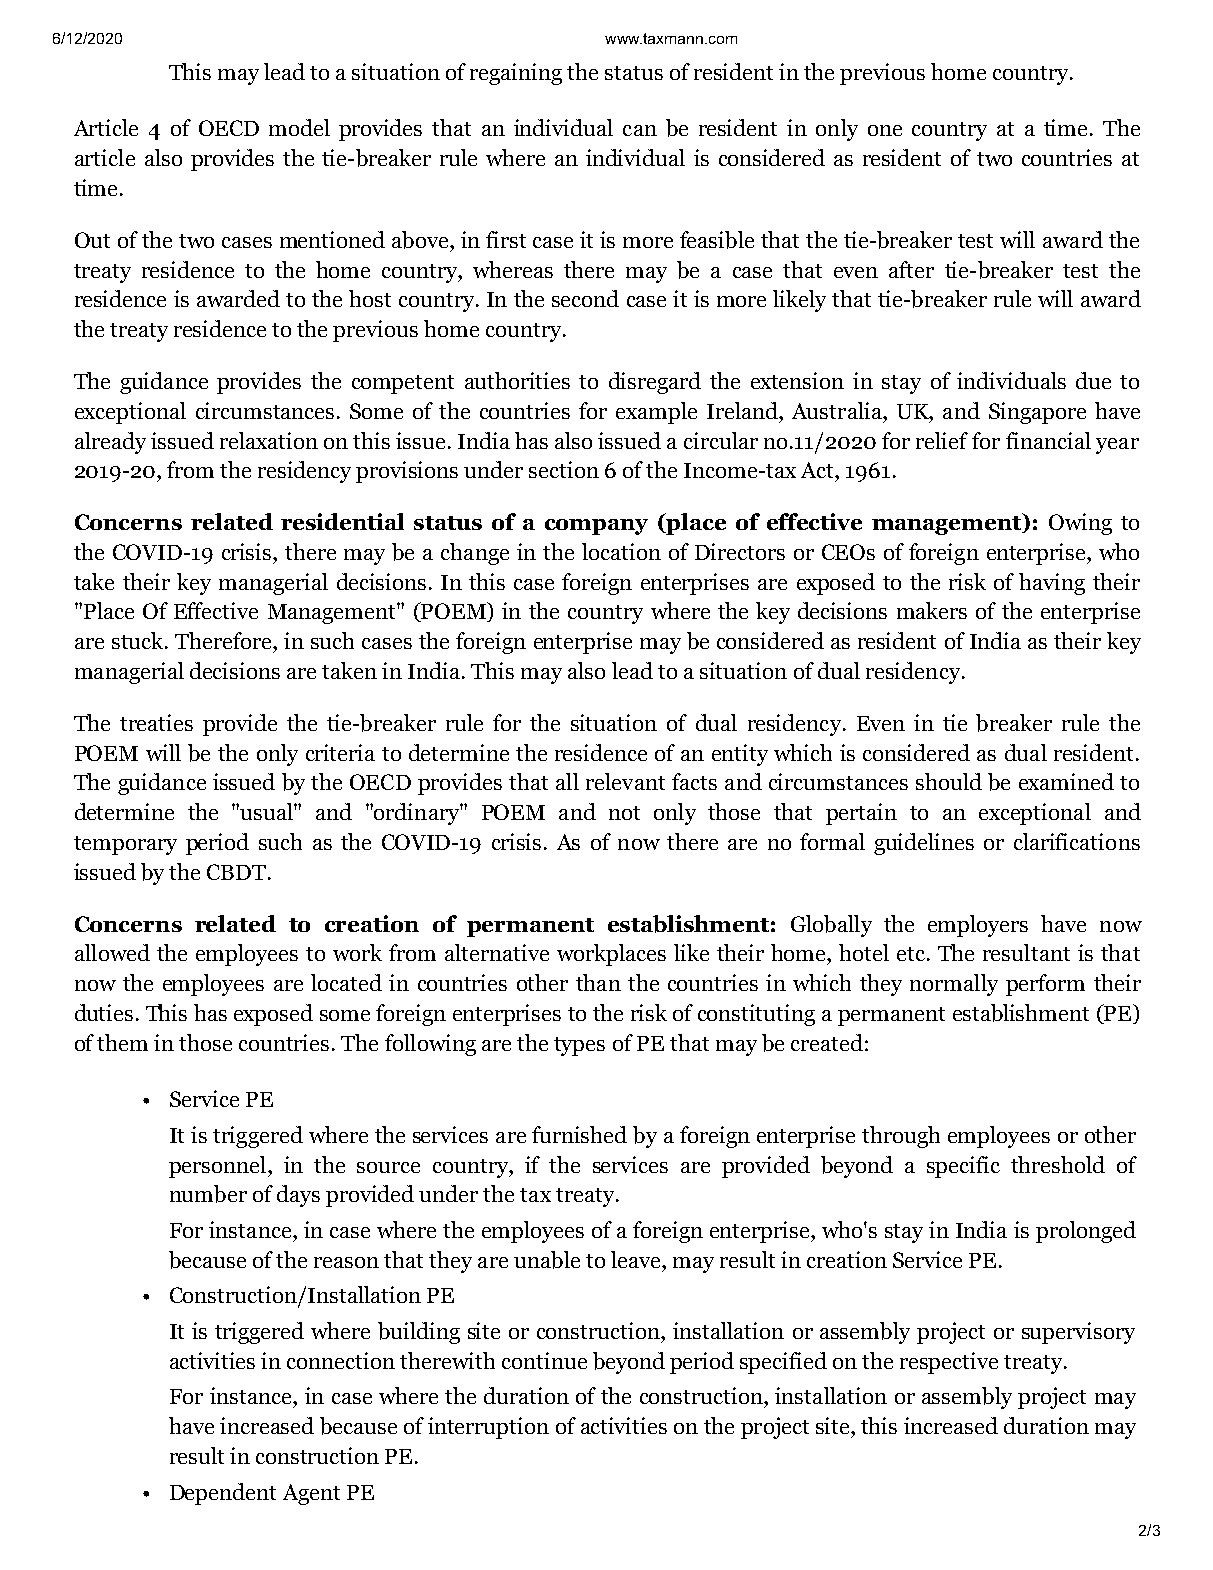 This image has height=1570, width=1213. I want to click on Dependent, so click(223, 1494).
